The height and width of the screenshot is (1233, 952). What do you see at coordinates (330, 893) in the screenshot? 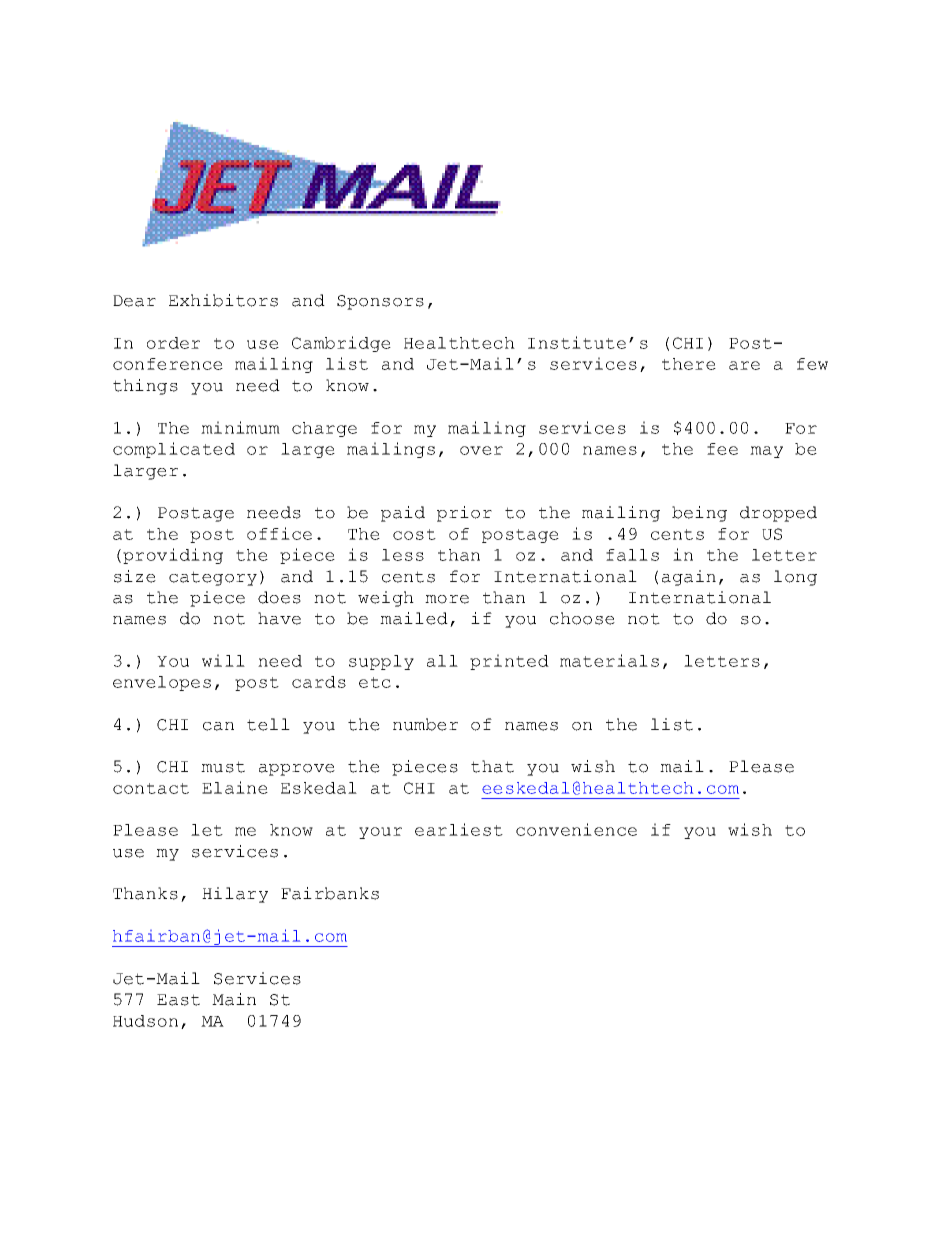
I see `Fairbanks` at bounding box center [330, 893].
